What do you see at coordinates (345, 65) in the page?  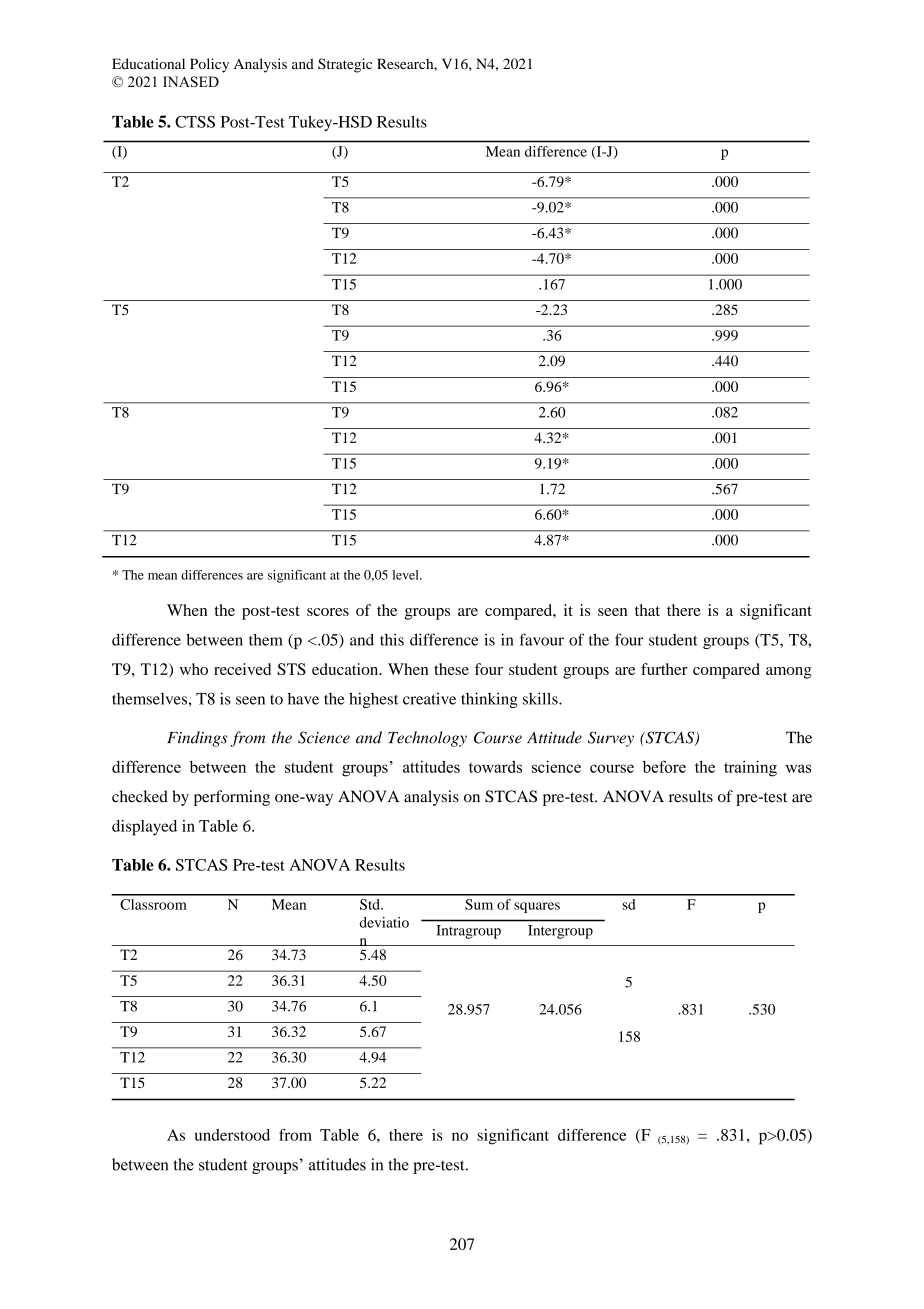 I see `Strategic` at bounding box center [345, 65].
